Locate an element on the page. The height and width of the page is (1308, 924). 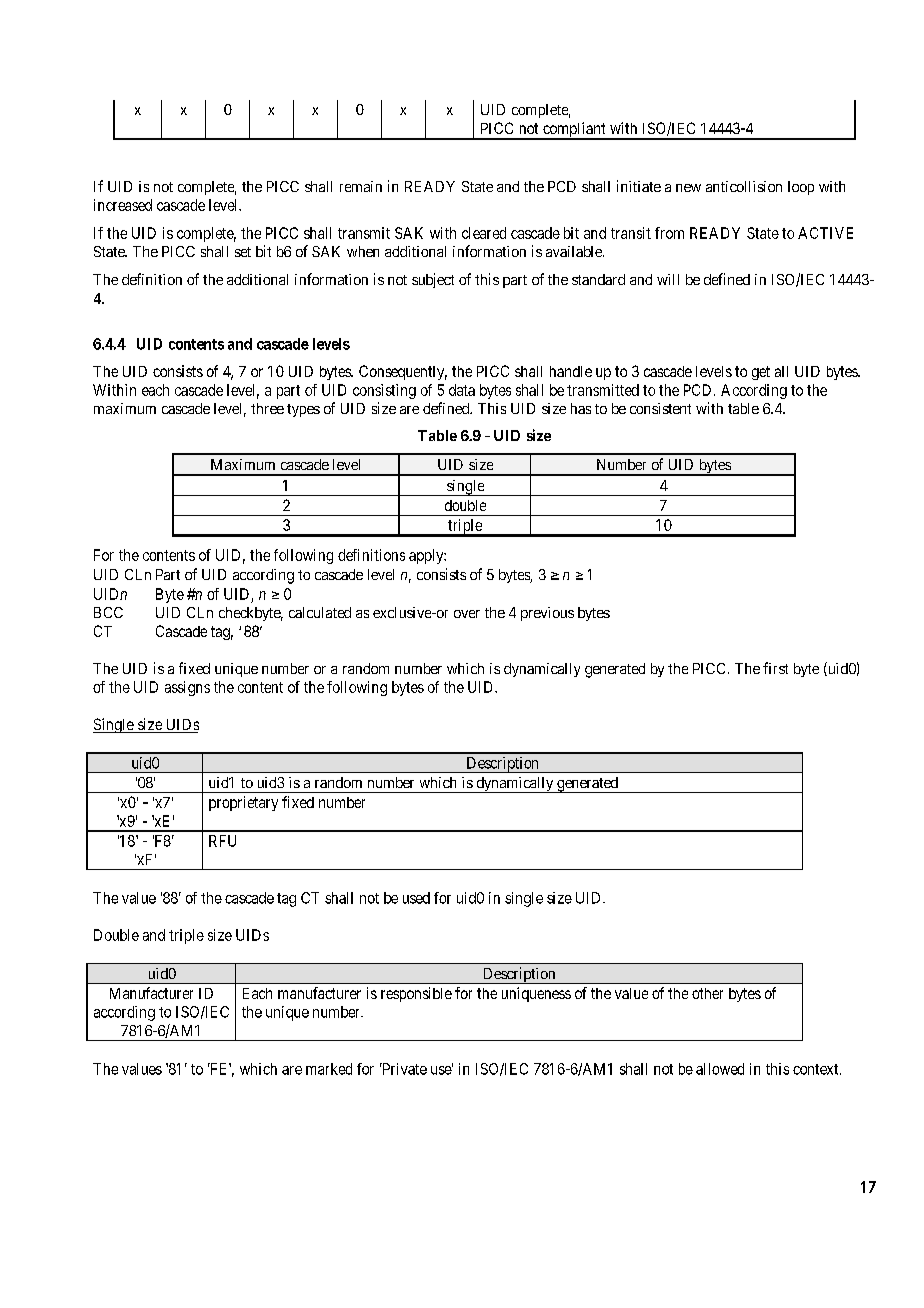
remain is located at coordinates (361, 186).
